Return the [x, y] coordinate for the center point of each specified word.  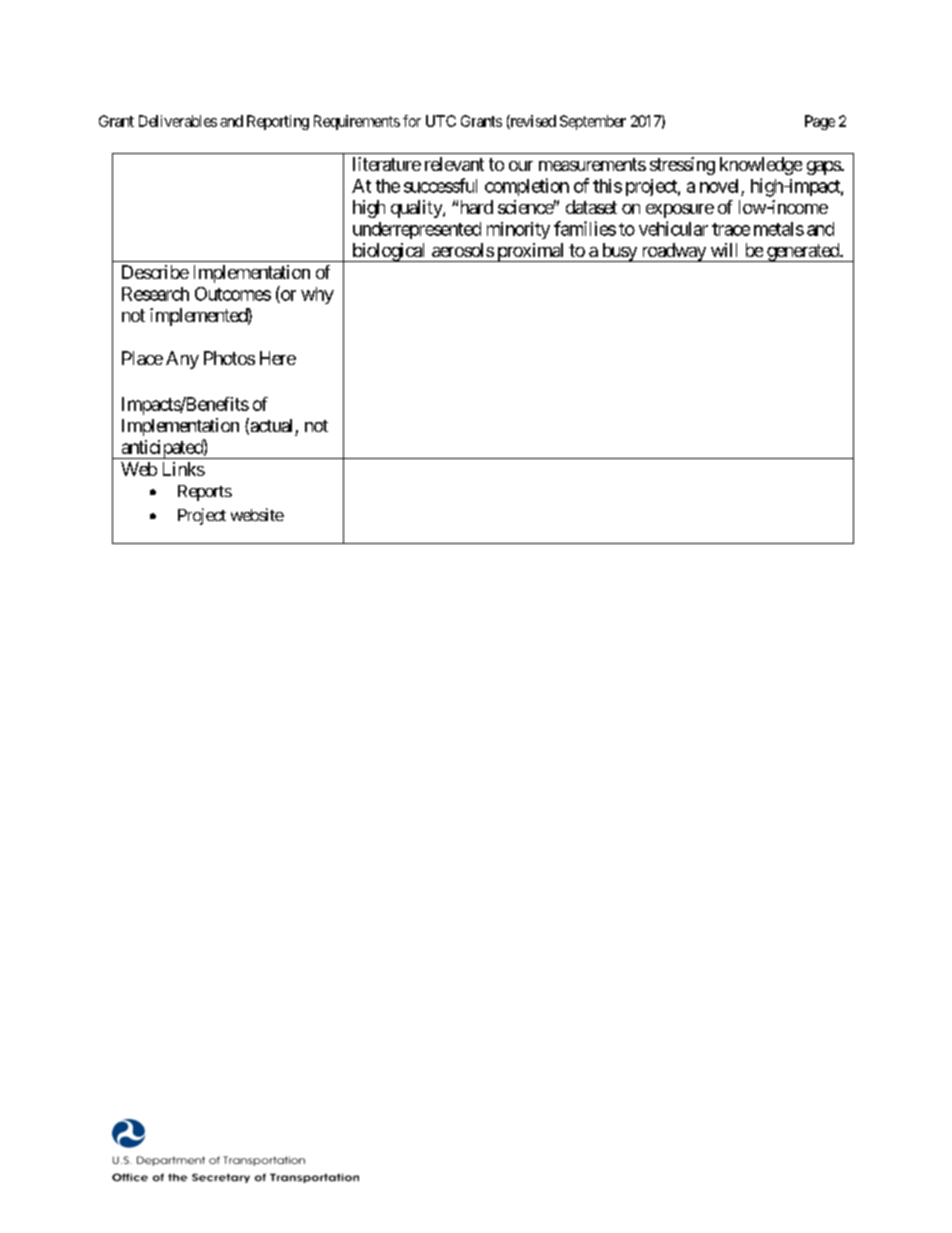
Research [155, 294]
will [724, 250]
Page [820, 122]
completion [527, 187]
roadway [673, 252]
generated [803, 252]
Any [182, 360]
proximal [531, 252]
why [317, 295]
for [412, 121]
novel [719, 186]
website [257, 514]
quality [417, 209]
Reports [205, 493]
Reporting [278, 122]
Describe [155, 272]
